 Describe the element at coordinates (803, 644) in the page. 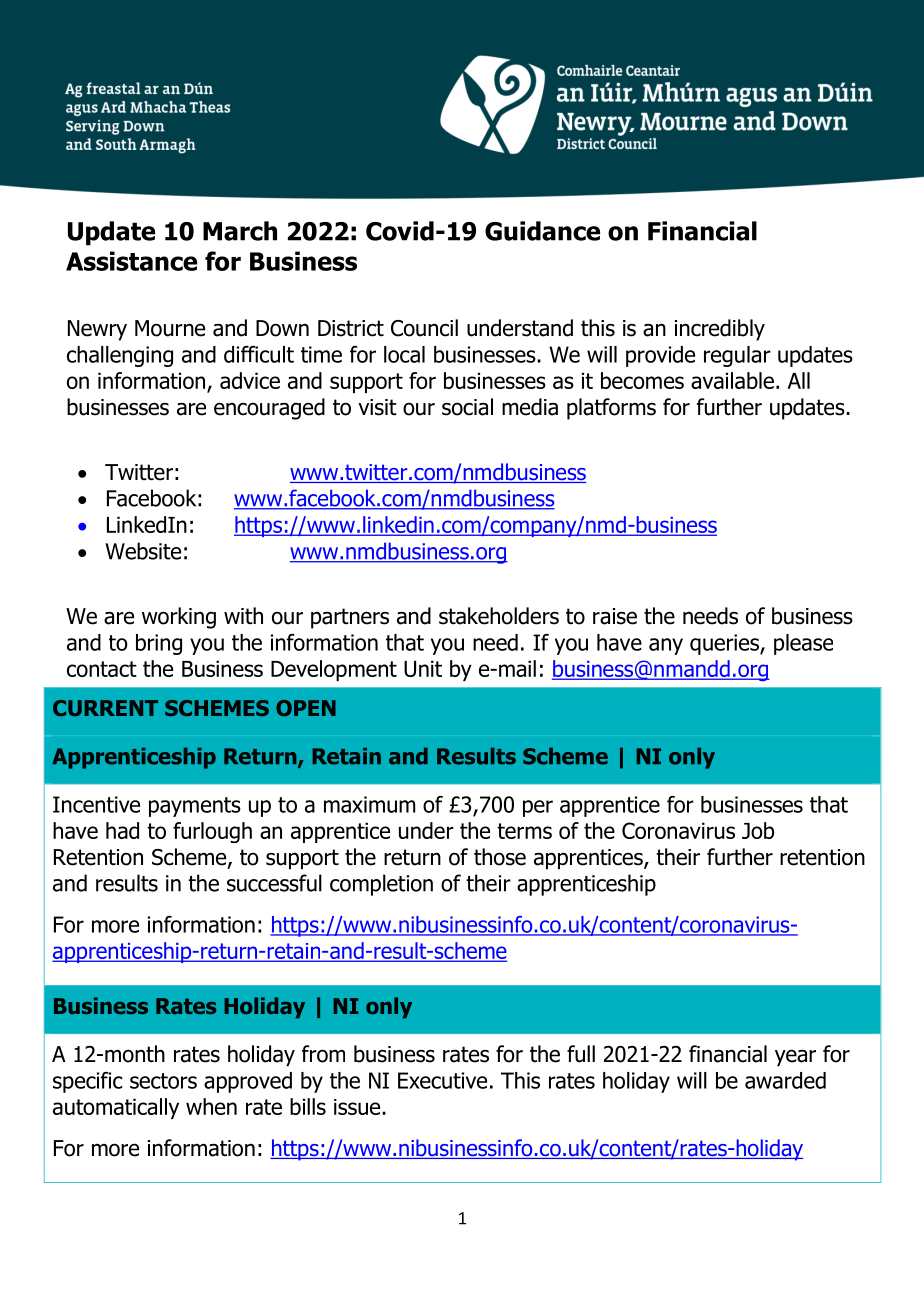

I see `please` at that location.
